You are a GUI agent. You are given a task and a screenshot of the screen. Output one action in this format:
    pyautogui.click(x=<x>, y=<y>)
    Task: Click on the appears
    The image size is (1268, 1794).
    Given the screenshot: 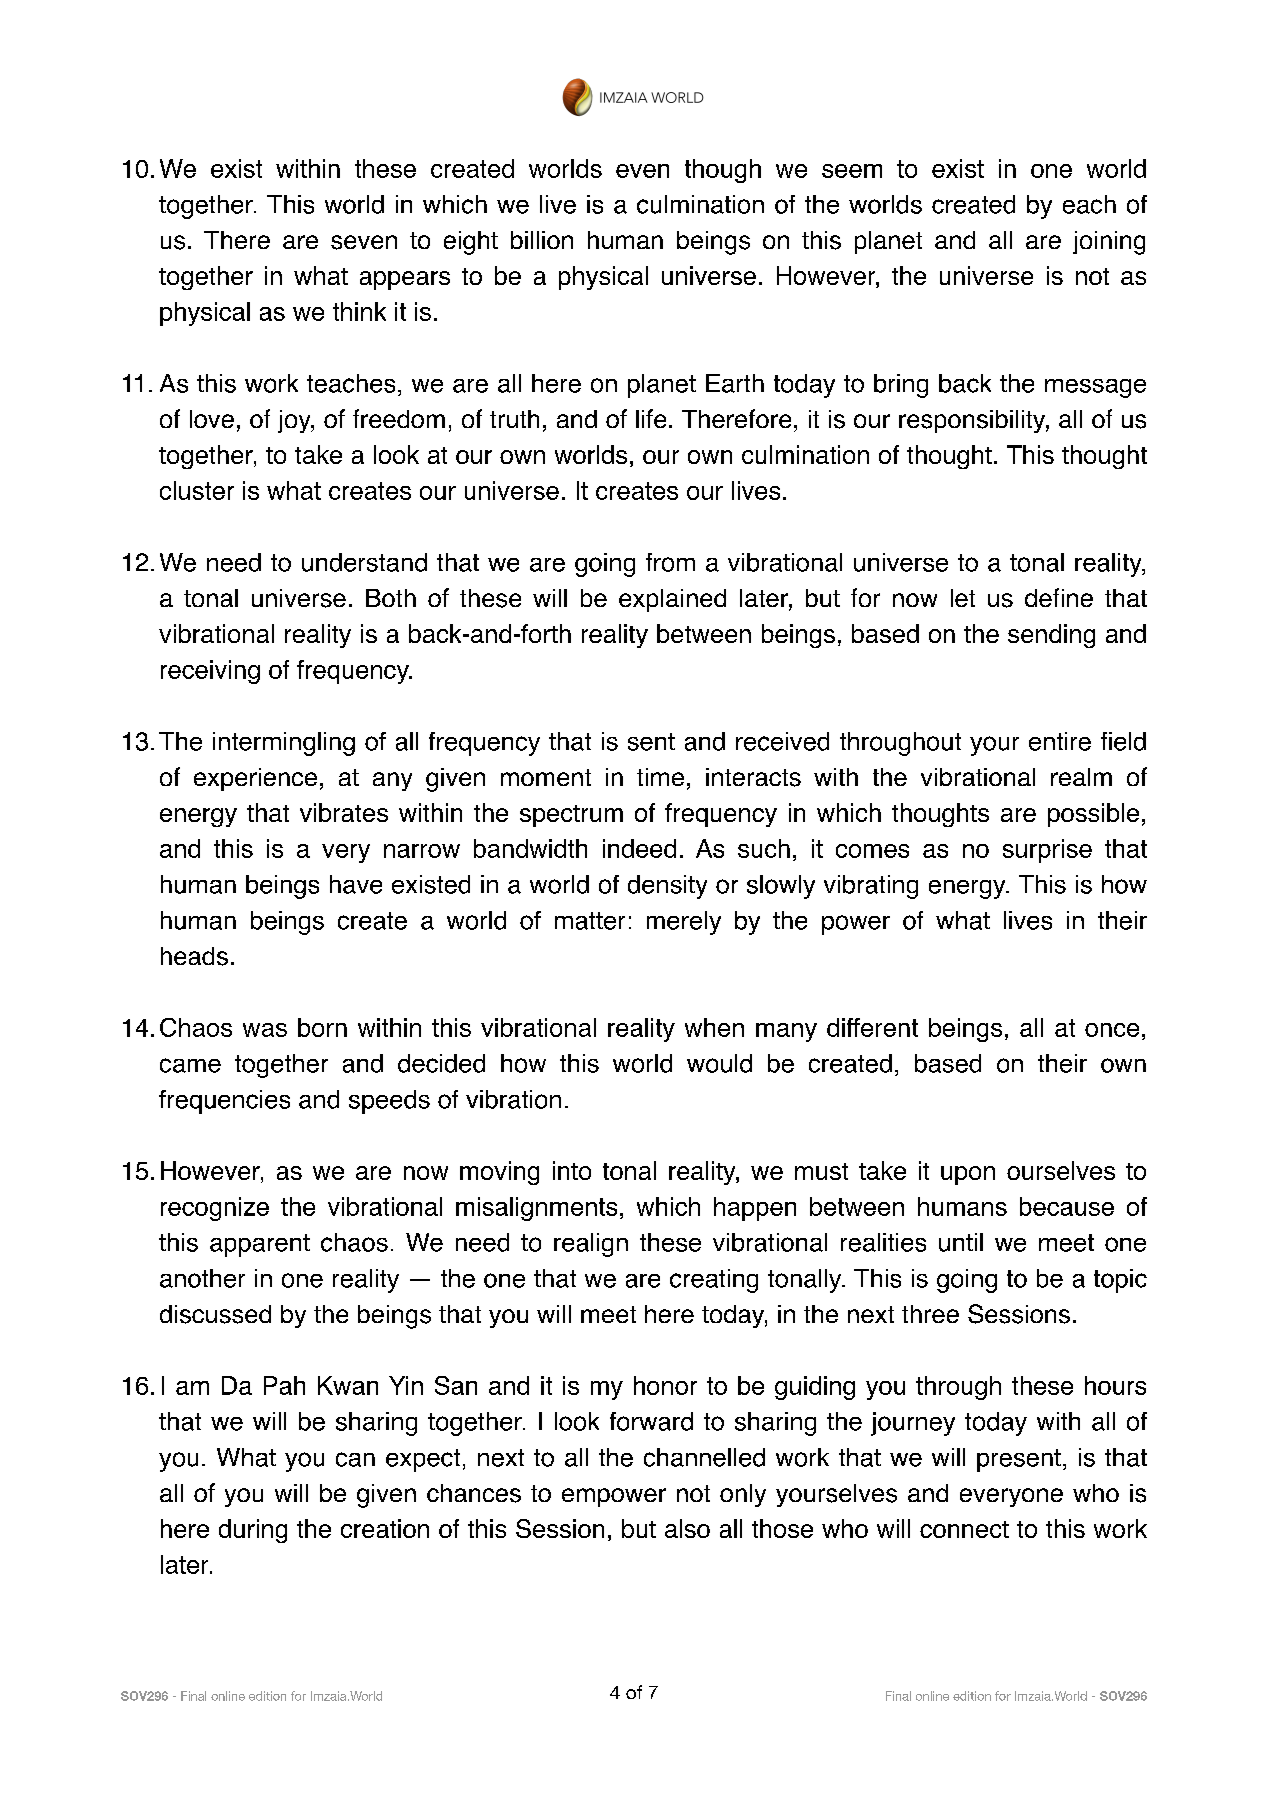 What is the action you would take?
    pyautogui.click(x=405, y=280)
